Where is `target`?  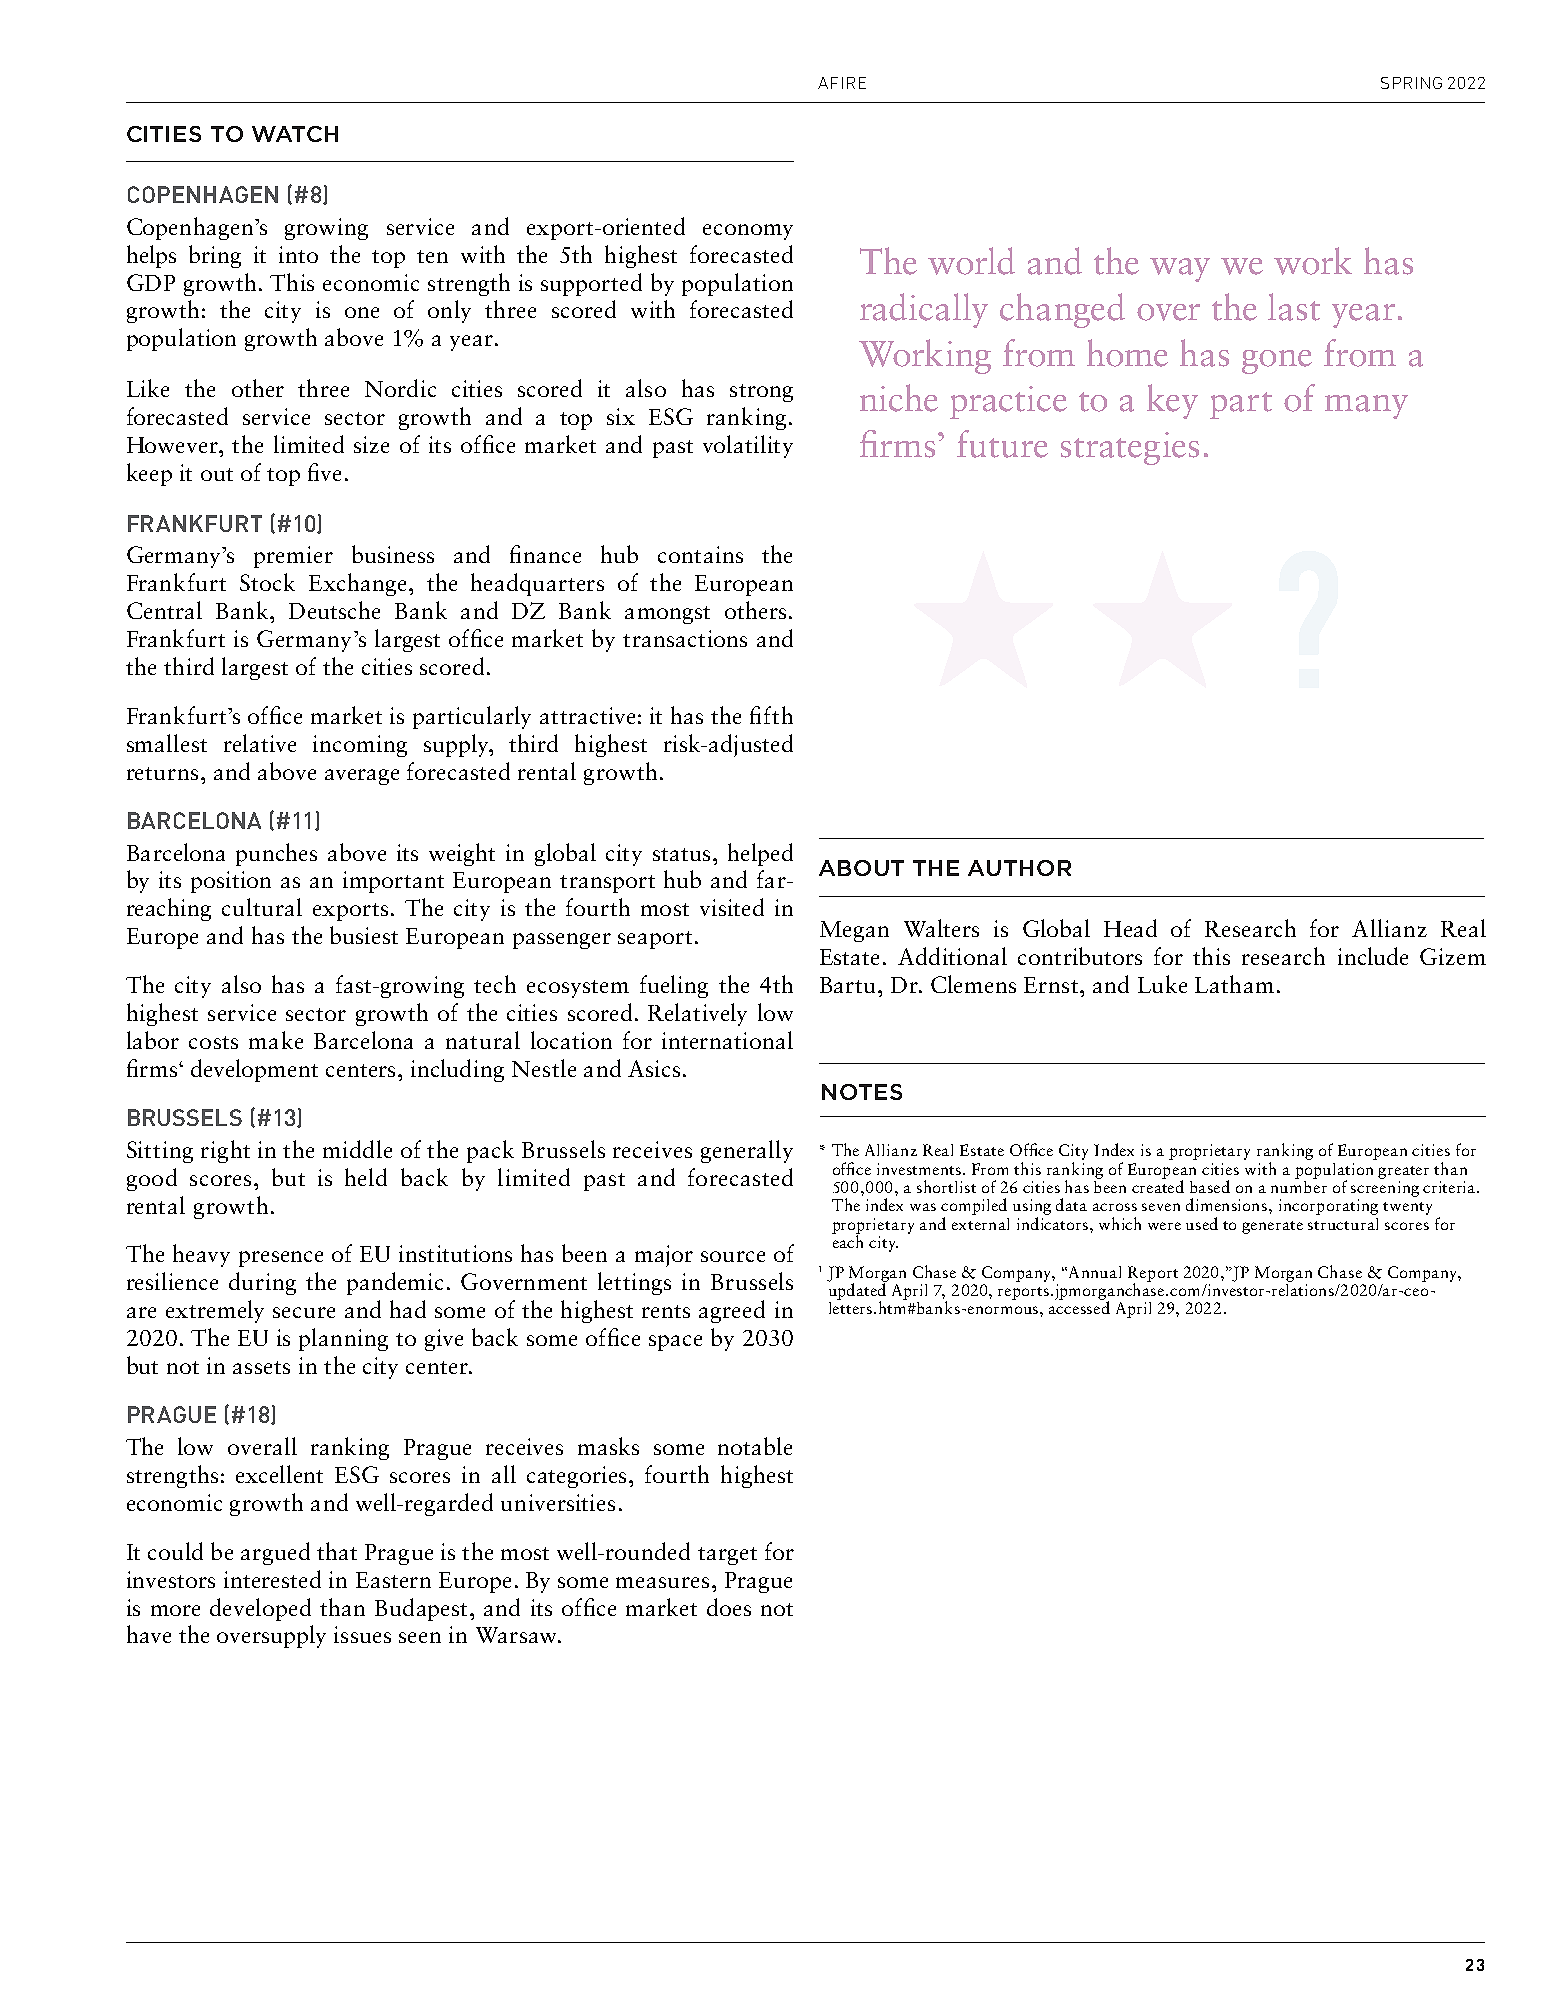 target is located at coordinates (727, 1556).
